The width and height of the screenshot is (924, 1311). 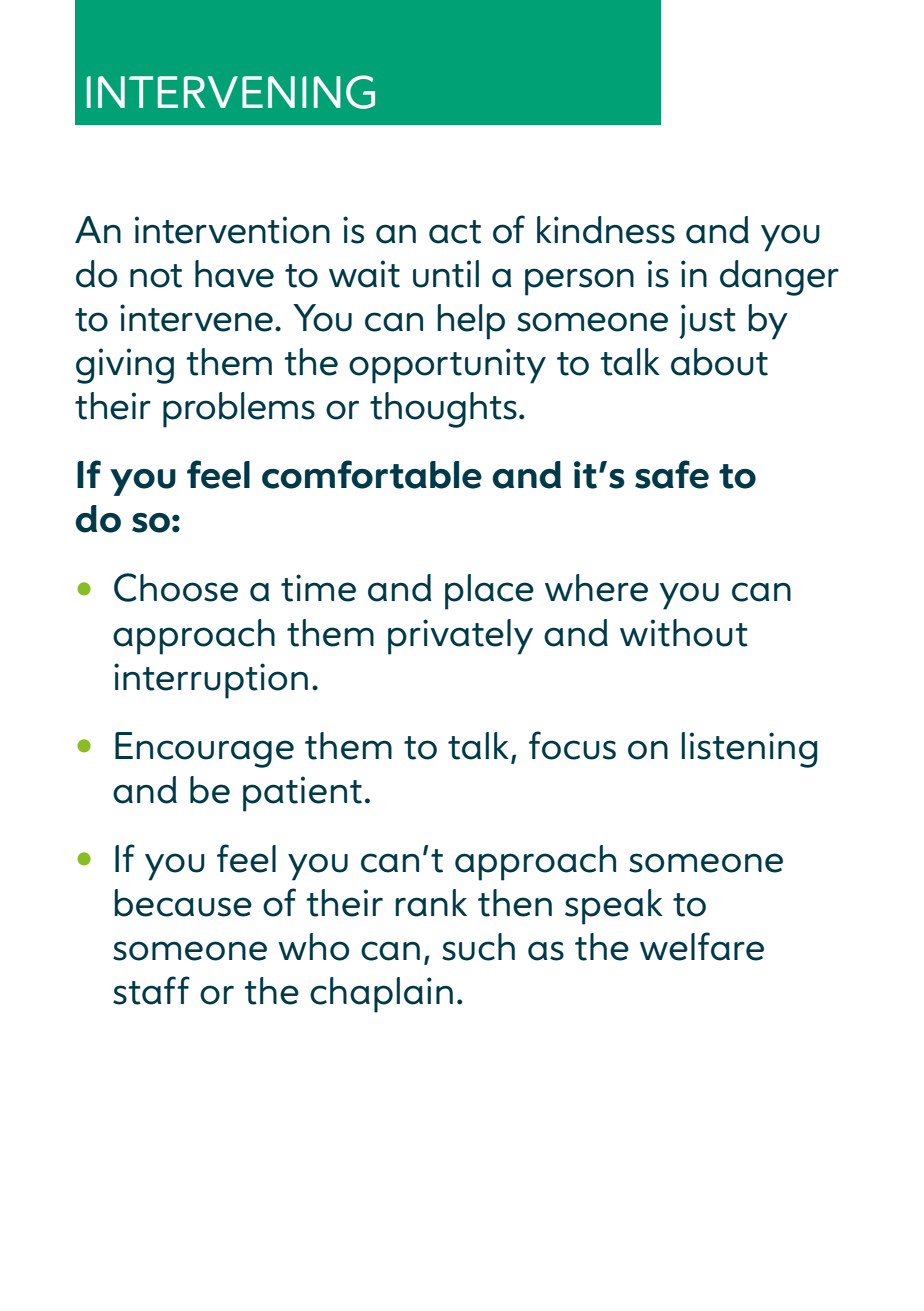 What do you see at coordinates (239, 410) in the screenshot?
I see `problems` at bounding box center [239, 410].
